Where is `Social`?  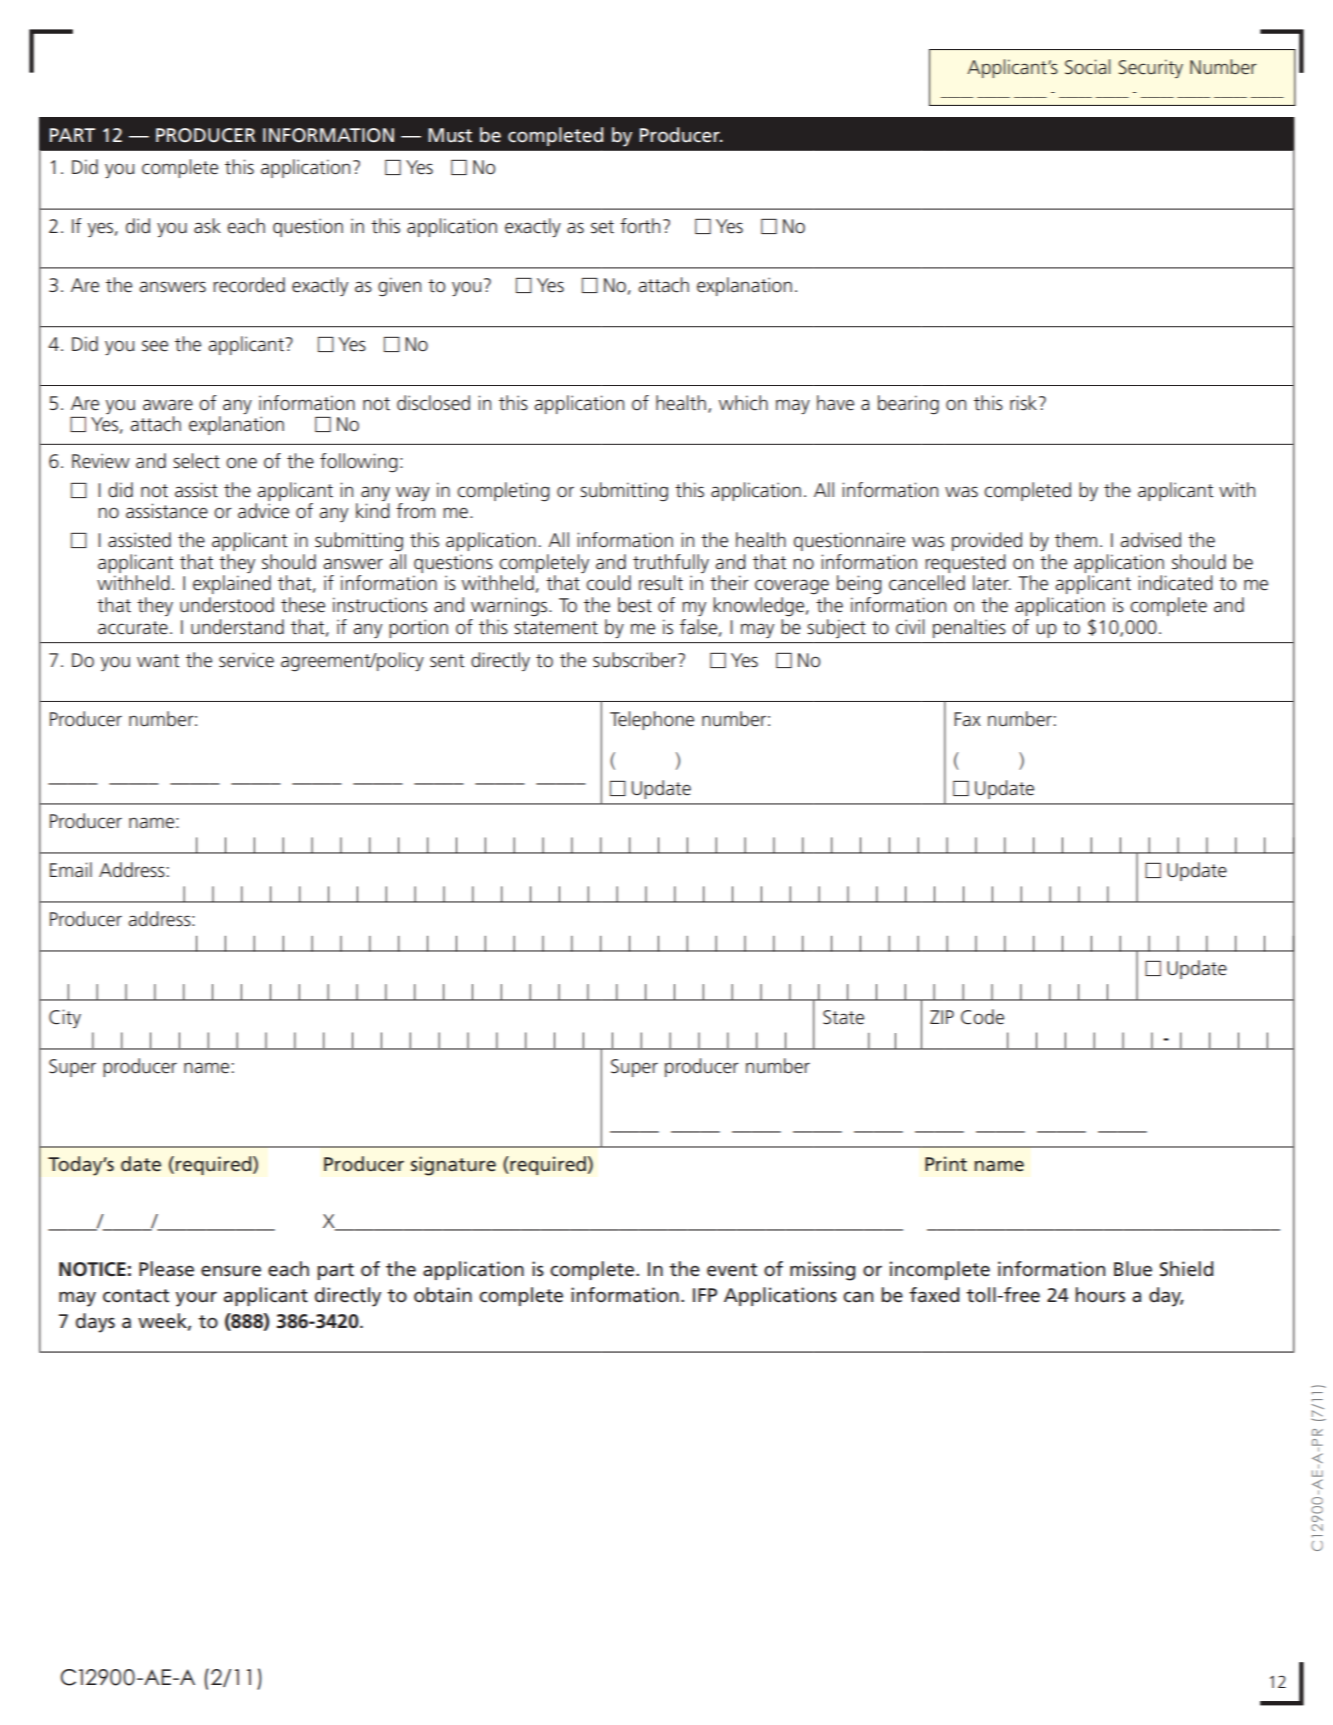 Social is located at coordinates (1087, 67).
